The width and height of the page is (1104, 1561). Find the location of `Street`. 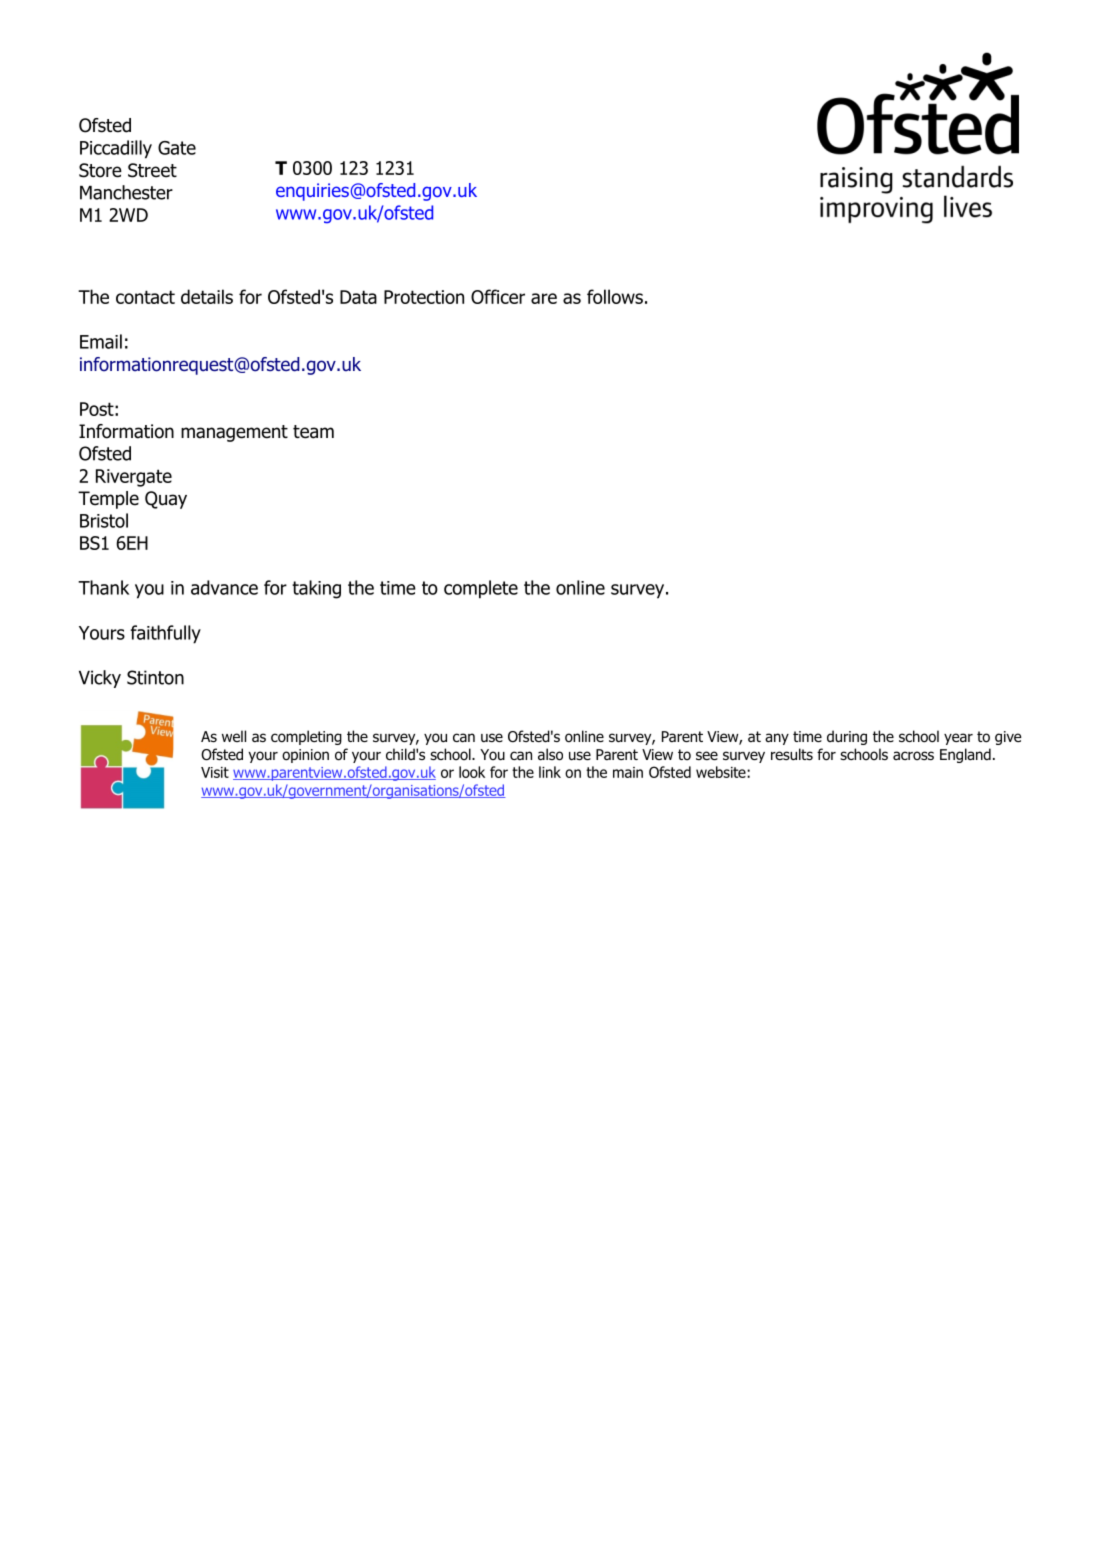

Street is located at coordinates (152, 170).
